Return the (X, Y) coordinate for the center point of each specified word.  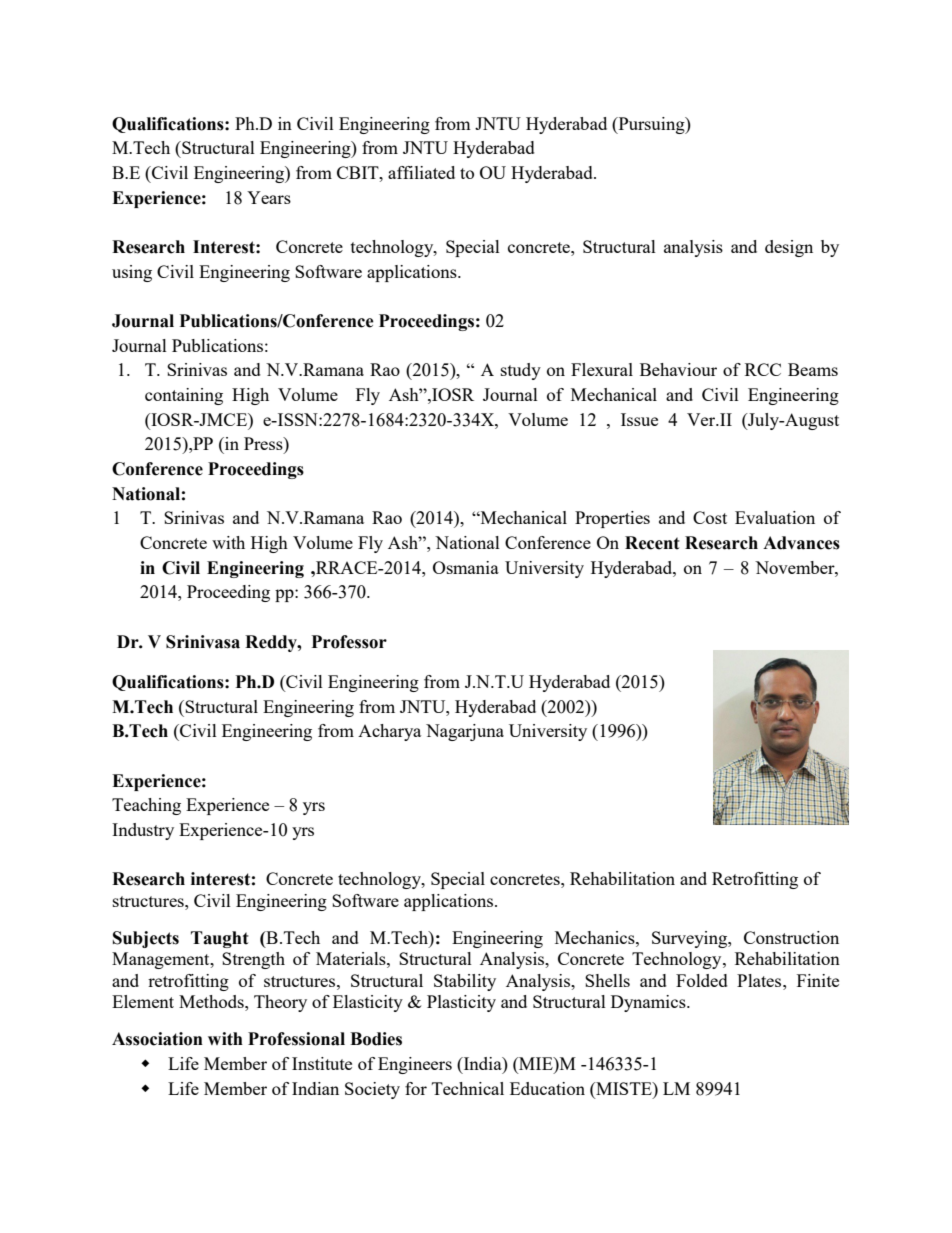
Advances (801, 543)
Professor (349, 642)
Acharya (389, 732)
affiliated (421, 172)
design (789, 248)
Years (269, 197)
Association (157, 1039)
